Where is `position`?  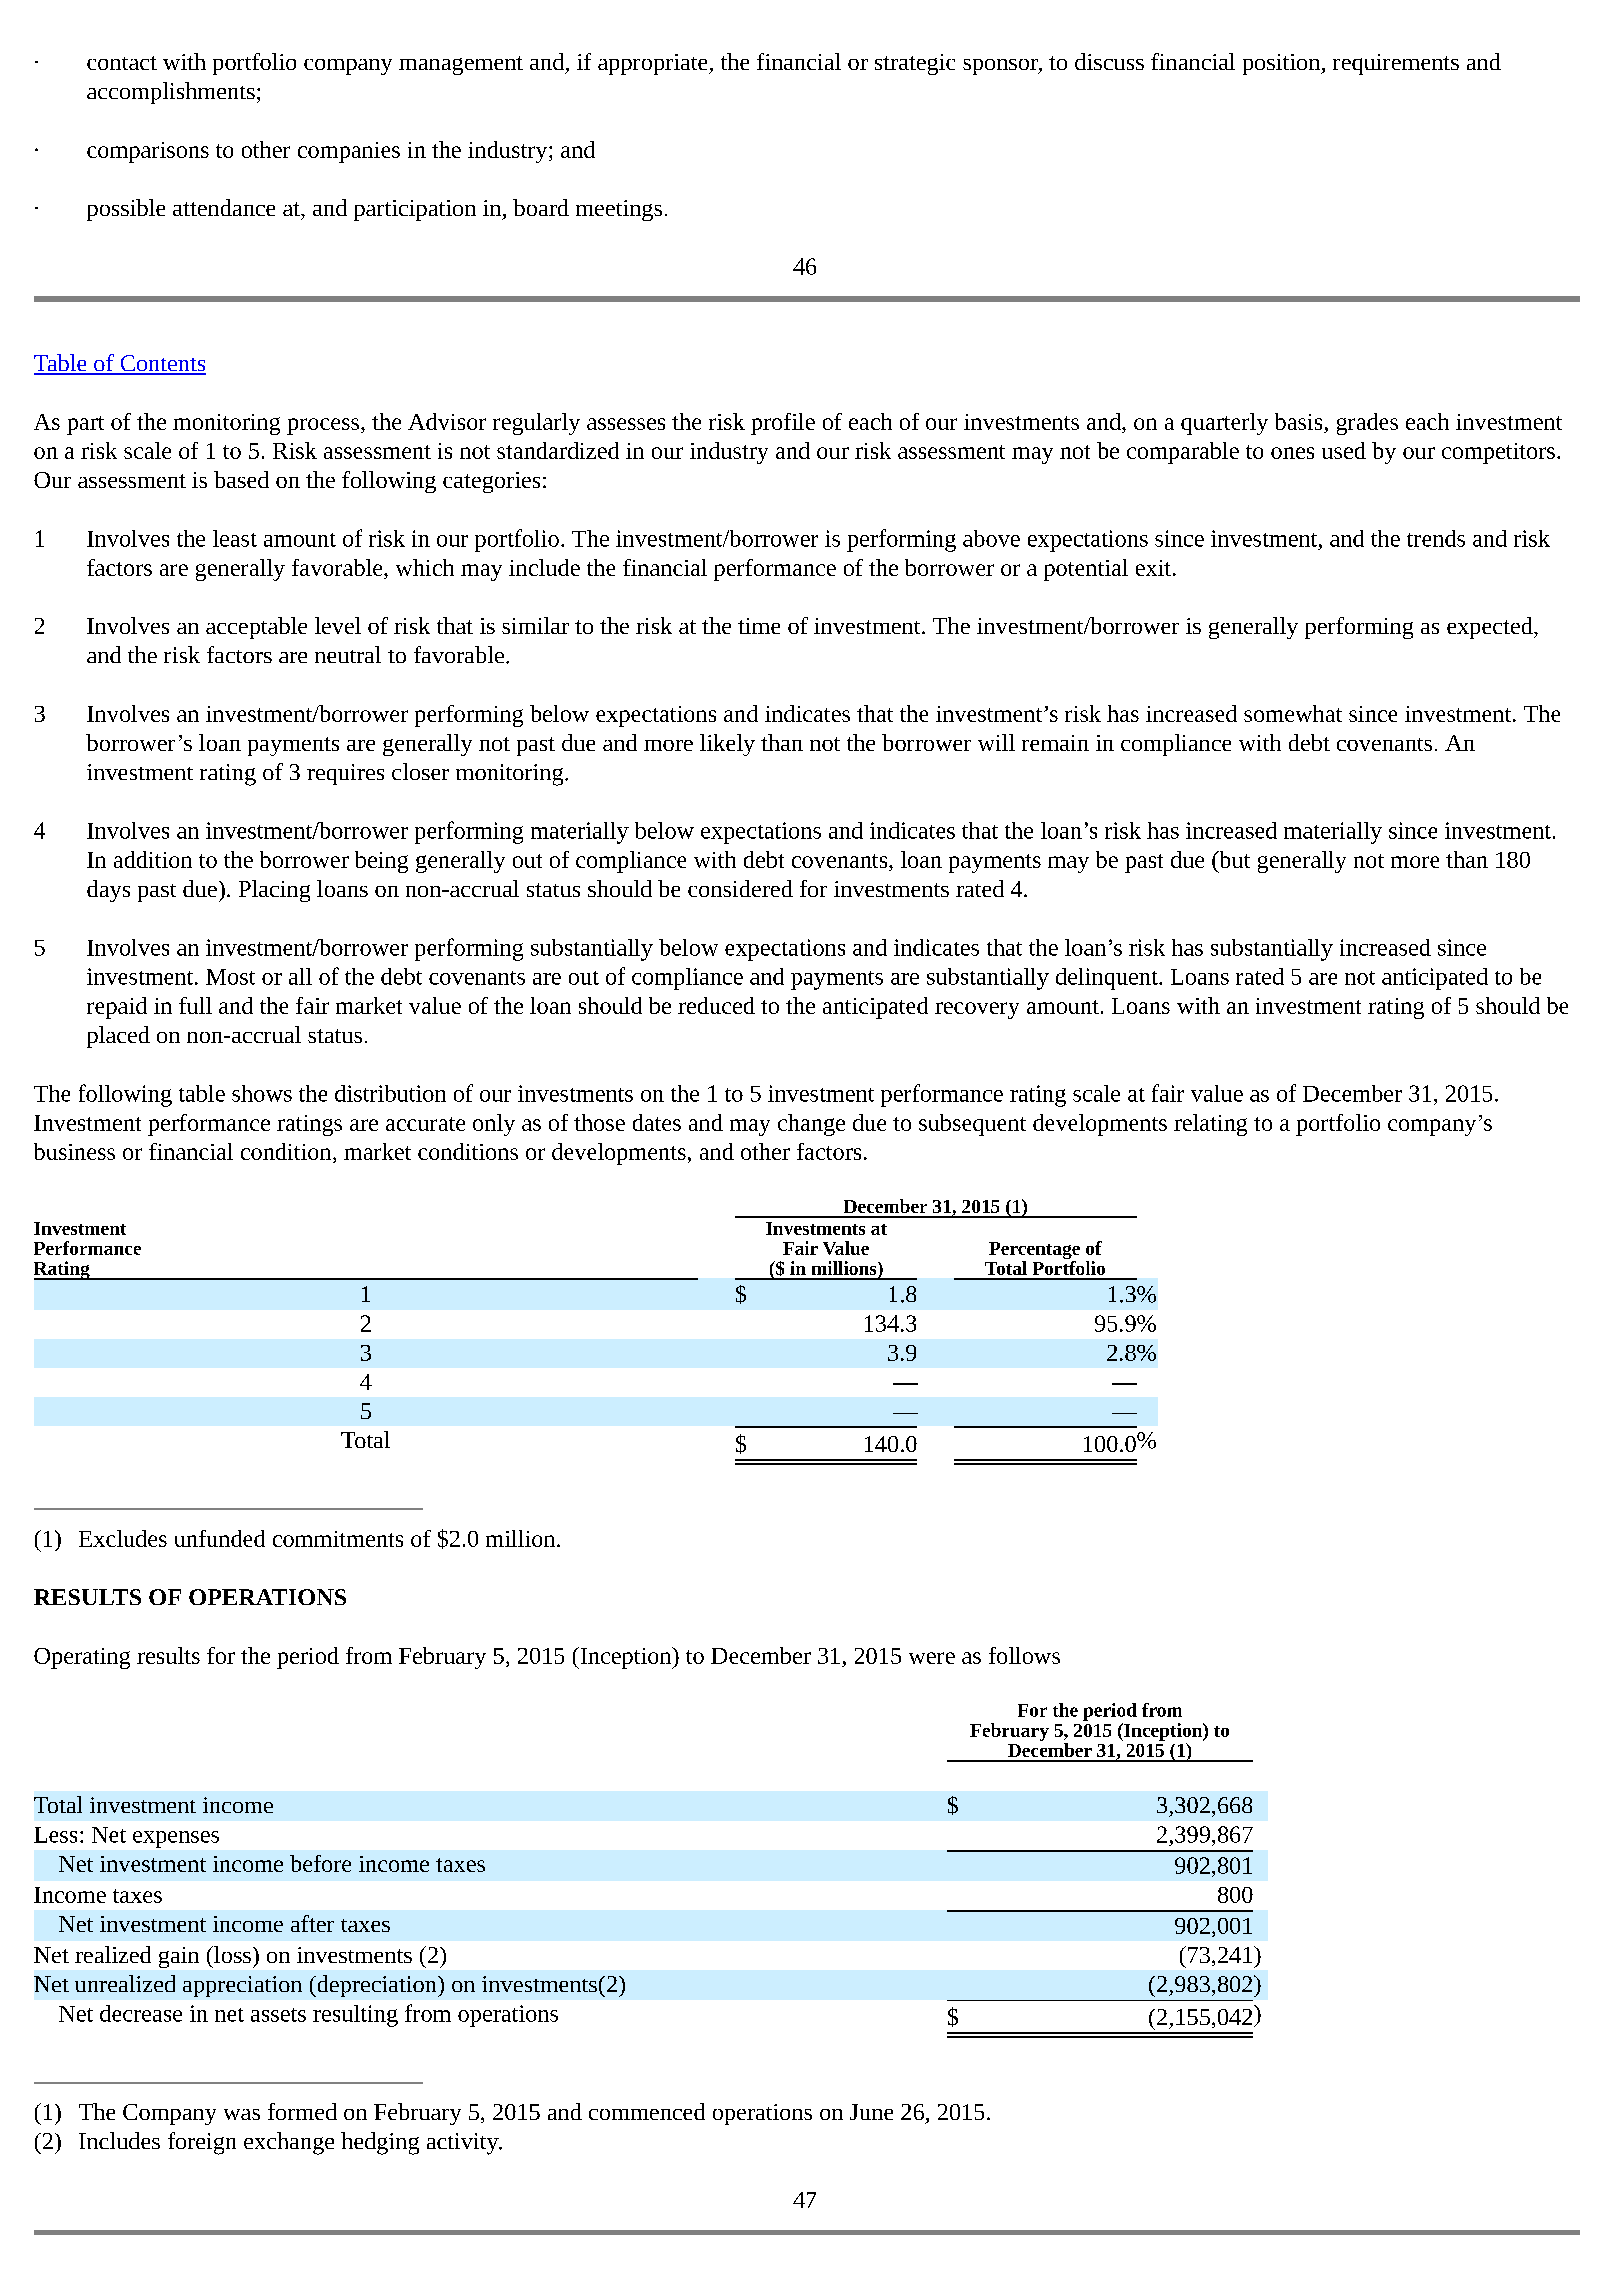
position is located at coordinates (1282, 64).
